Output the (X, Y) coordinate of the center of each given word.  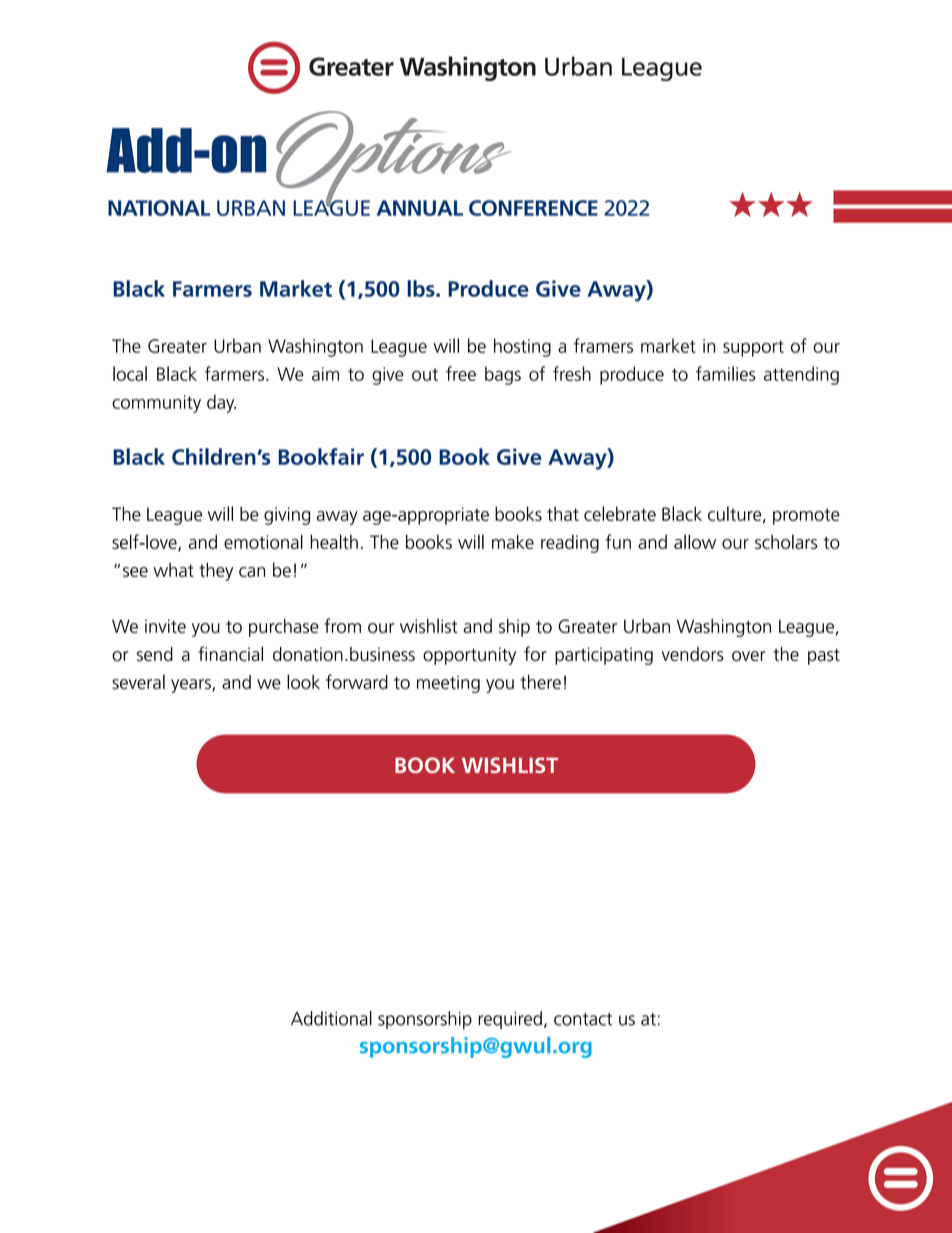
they (216, 571)
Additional (331, 1018)
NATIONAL (159, 208)
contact (583, 1019)
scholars (786, 541)
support (753, 348)
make (513, 541)
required (510, 1020)
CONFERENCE (533, 208)
